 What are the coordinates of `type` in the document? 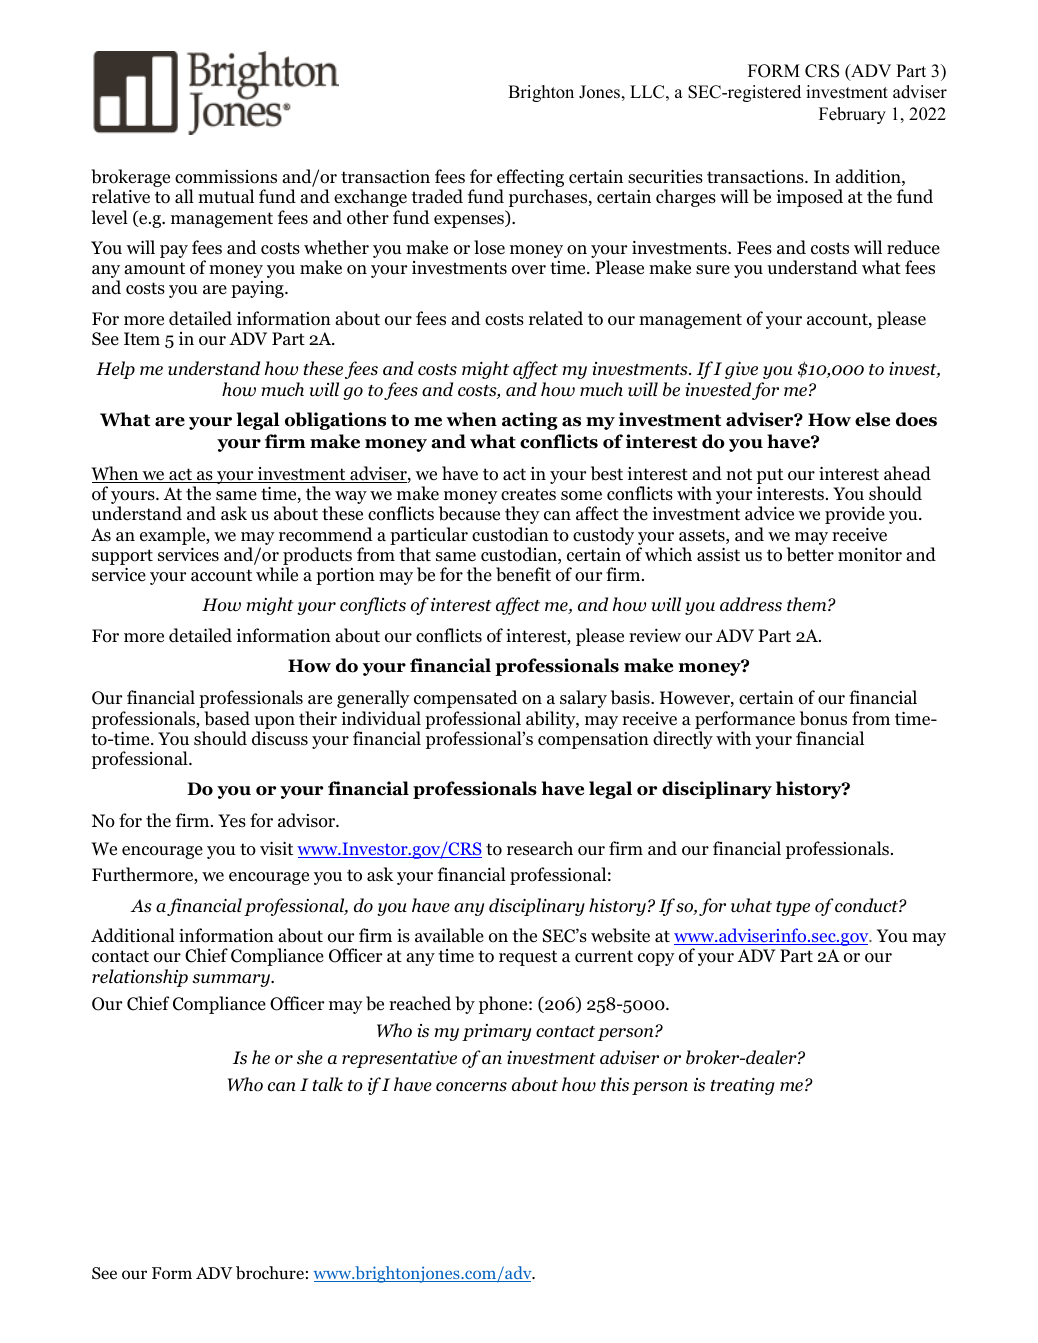 It's located at (793, 908).
